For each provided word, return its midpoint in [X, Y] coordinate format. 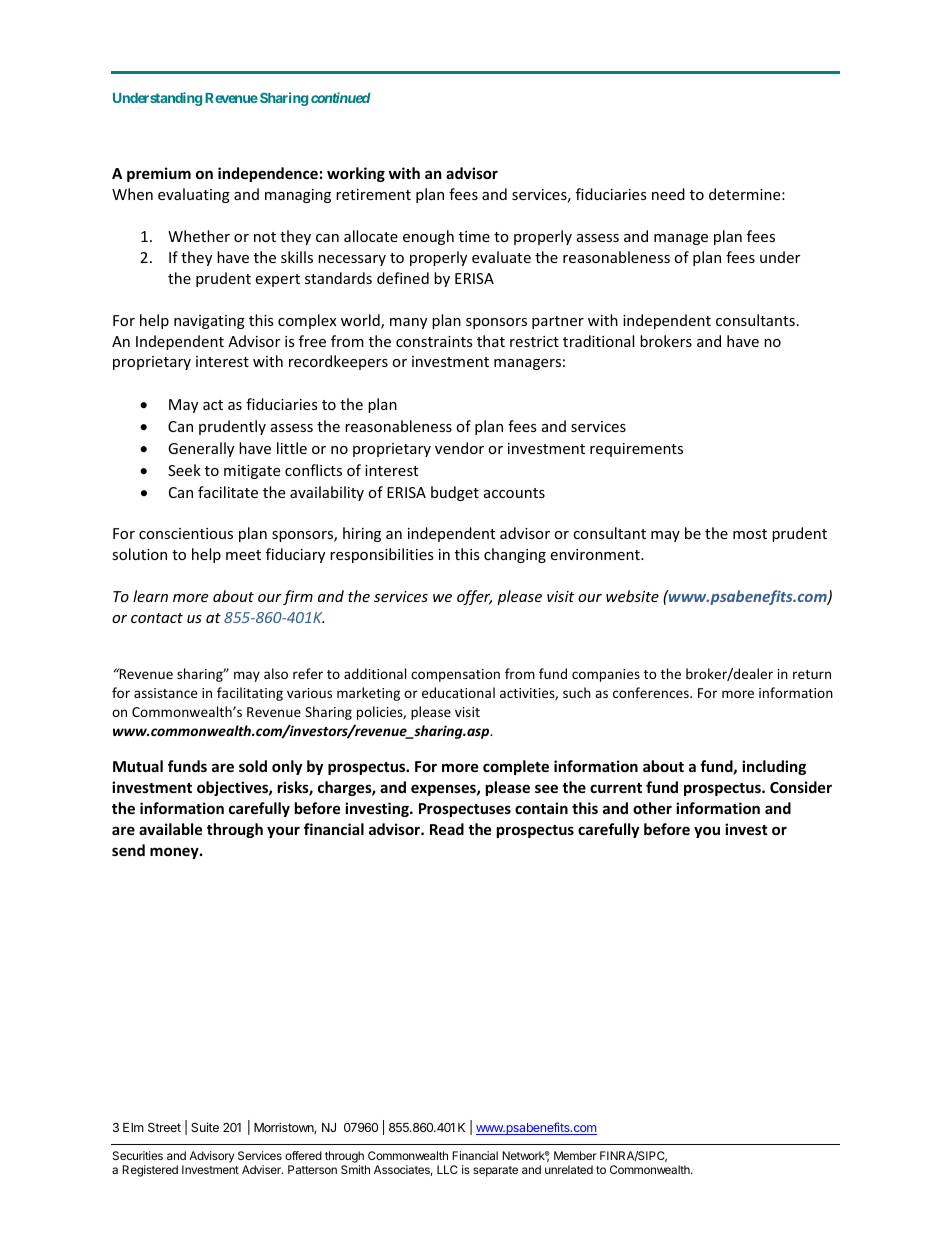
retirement [373, 194]
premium [159, 174]
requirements [636, 450]
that [491, 341]
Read [447, 829]
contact [157, 618]
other [652, 808]
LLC [447, 1169]
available [171, 829]
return [812, 674]
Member [575, 1155]
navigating [209, 322]
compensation [455, 675]
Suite [205, 1127]
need [668, 194]
